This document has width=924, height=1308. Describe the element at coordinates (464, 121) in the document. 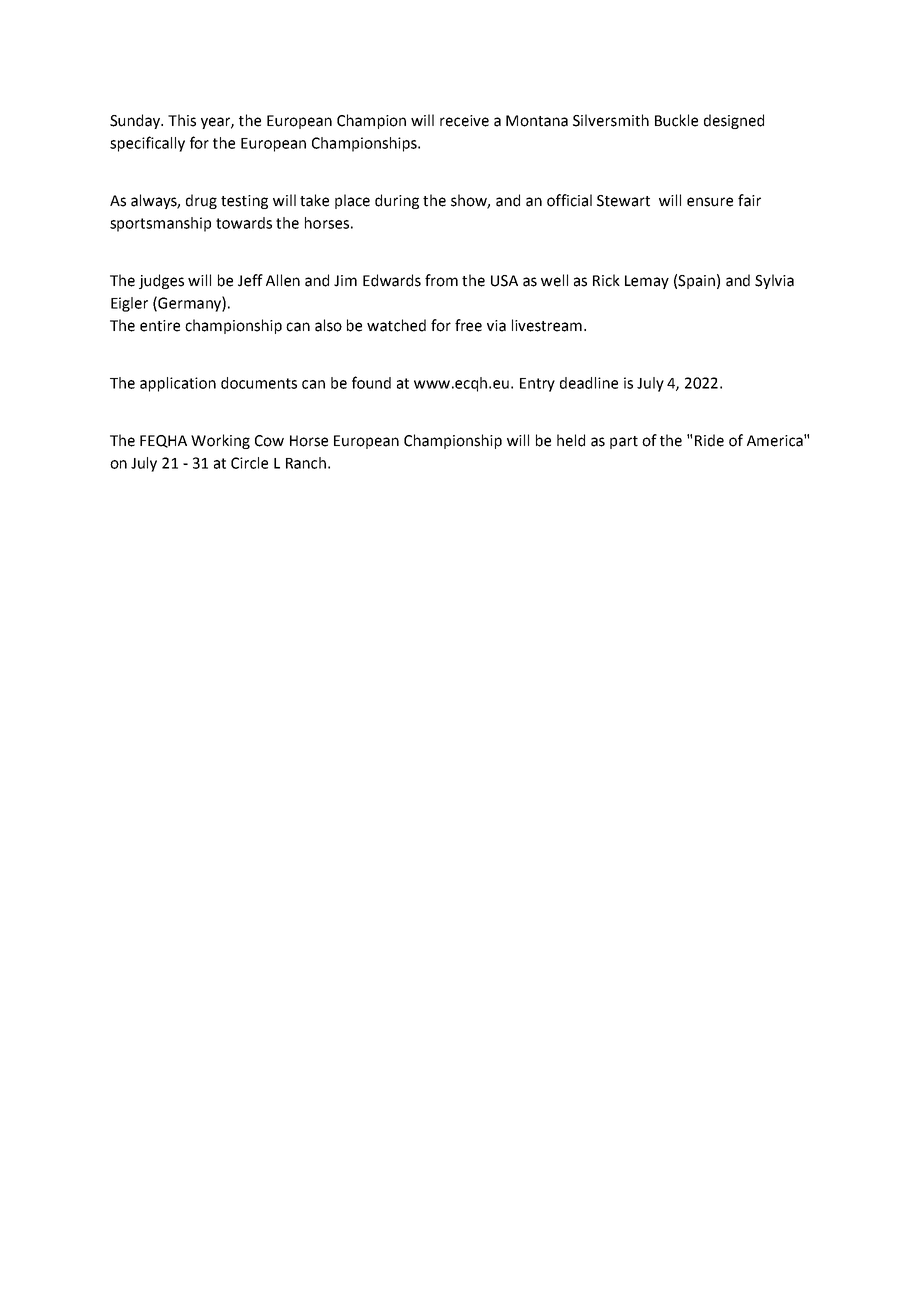

I see `receive` at that location.
